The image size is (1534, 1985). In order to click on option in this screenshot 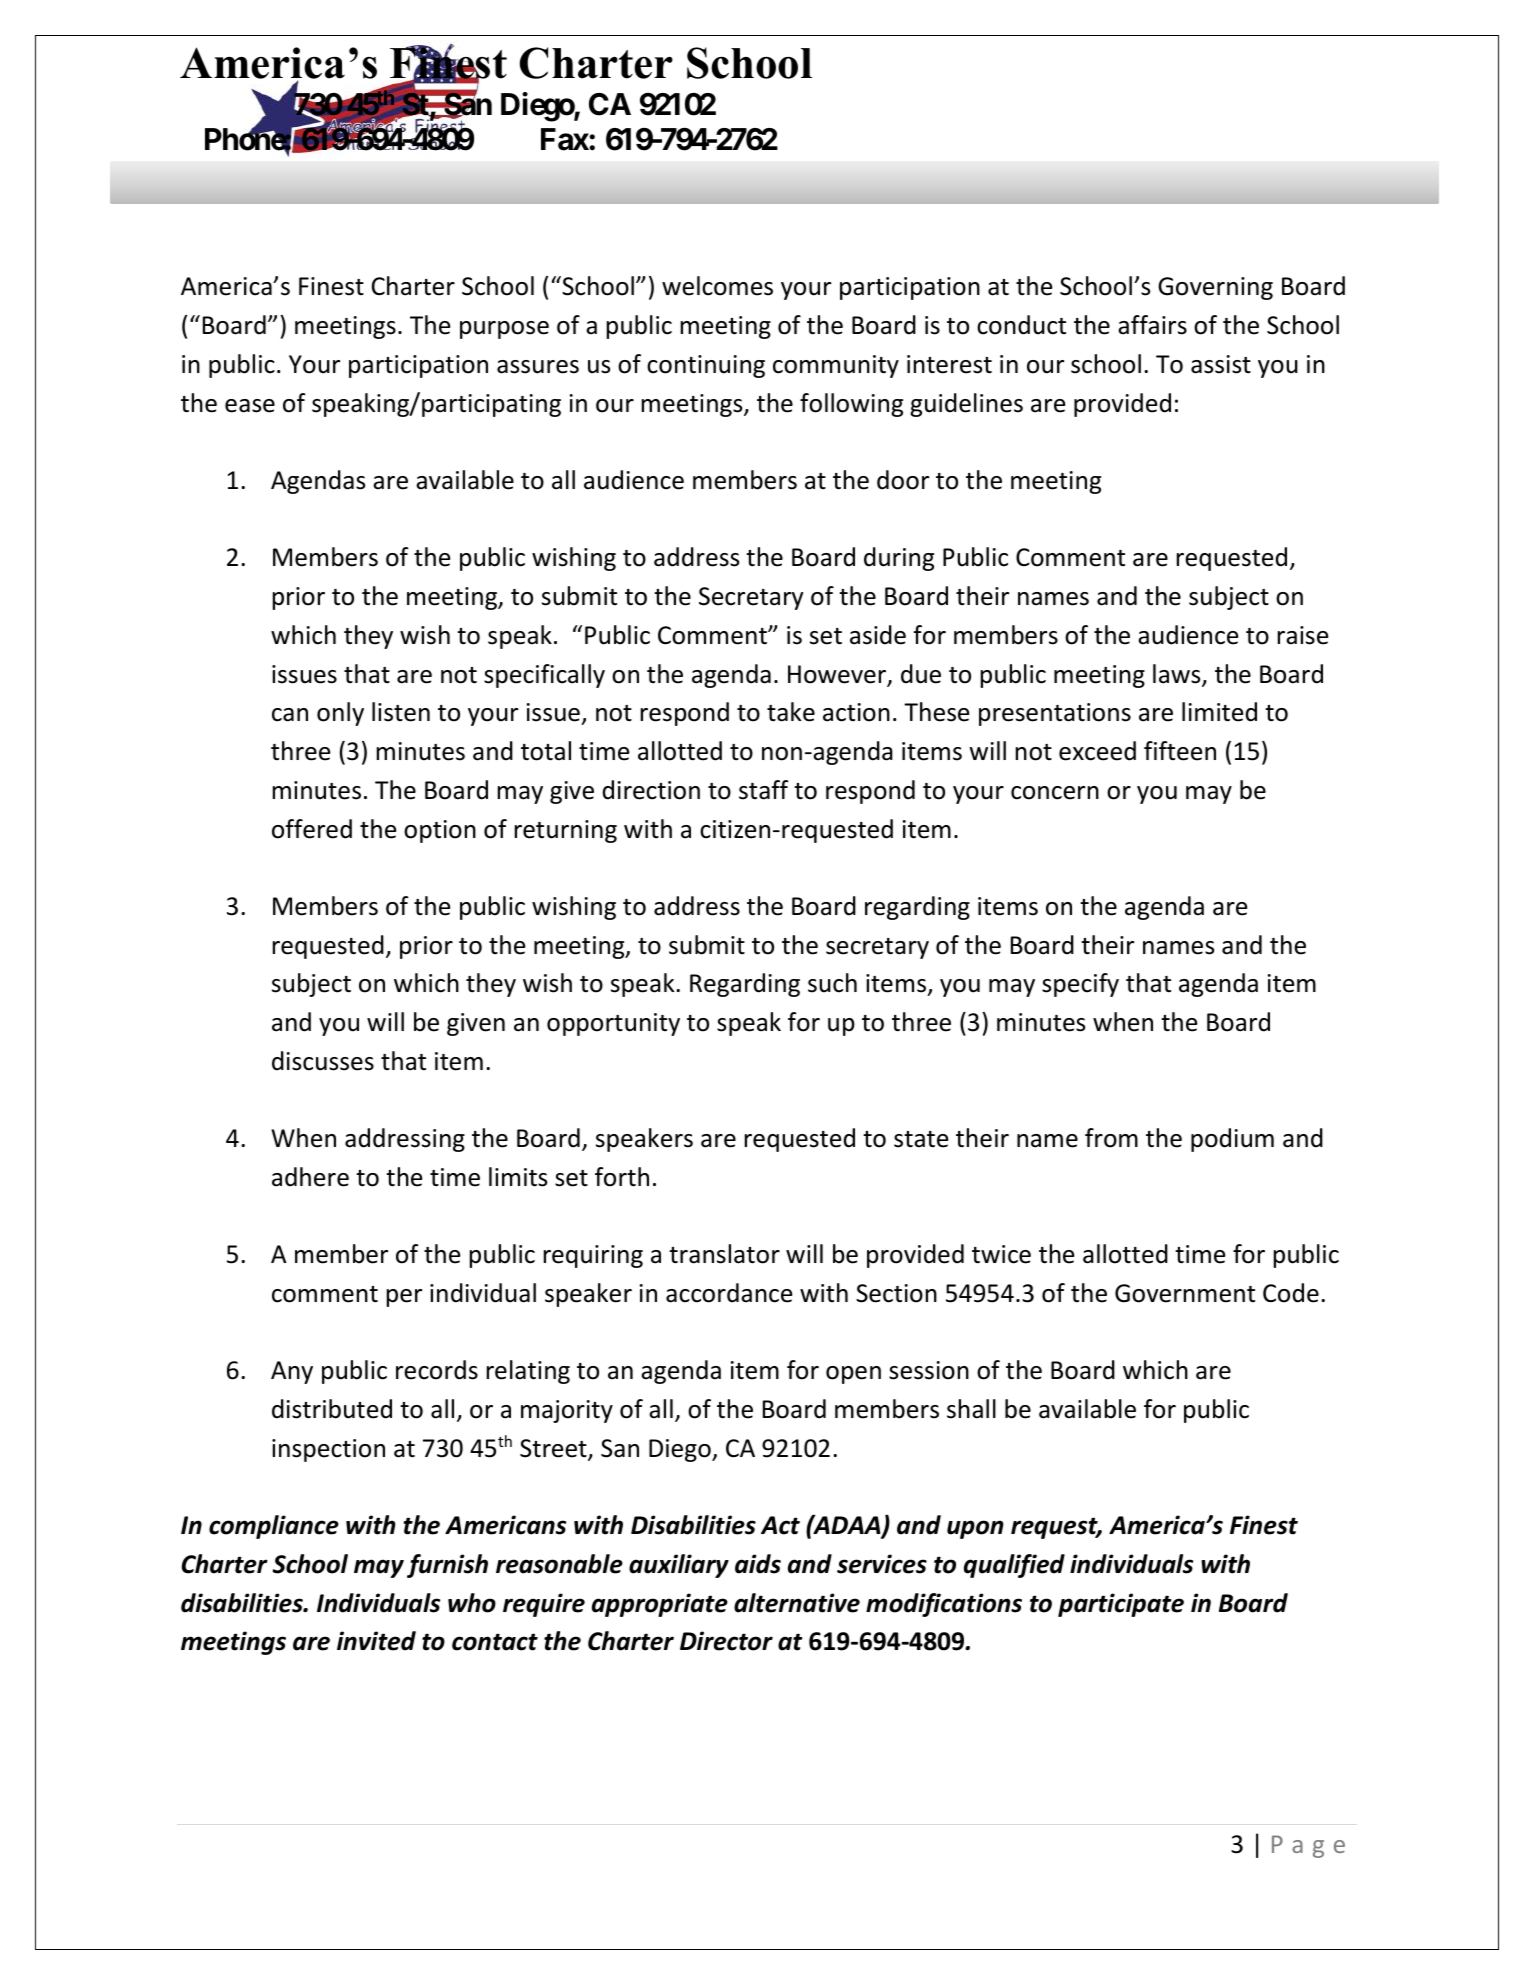, I will do `click(440, 831)`.
